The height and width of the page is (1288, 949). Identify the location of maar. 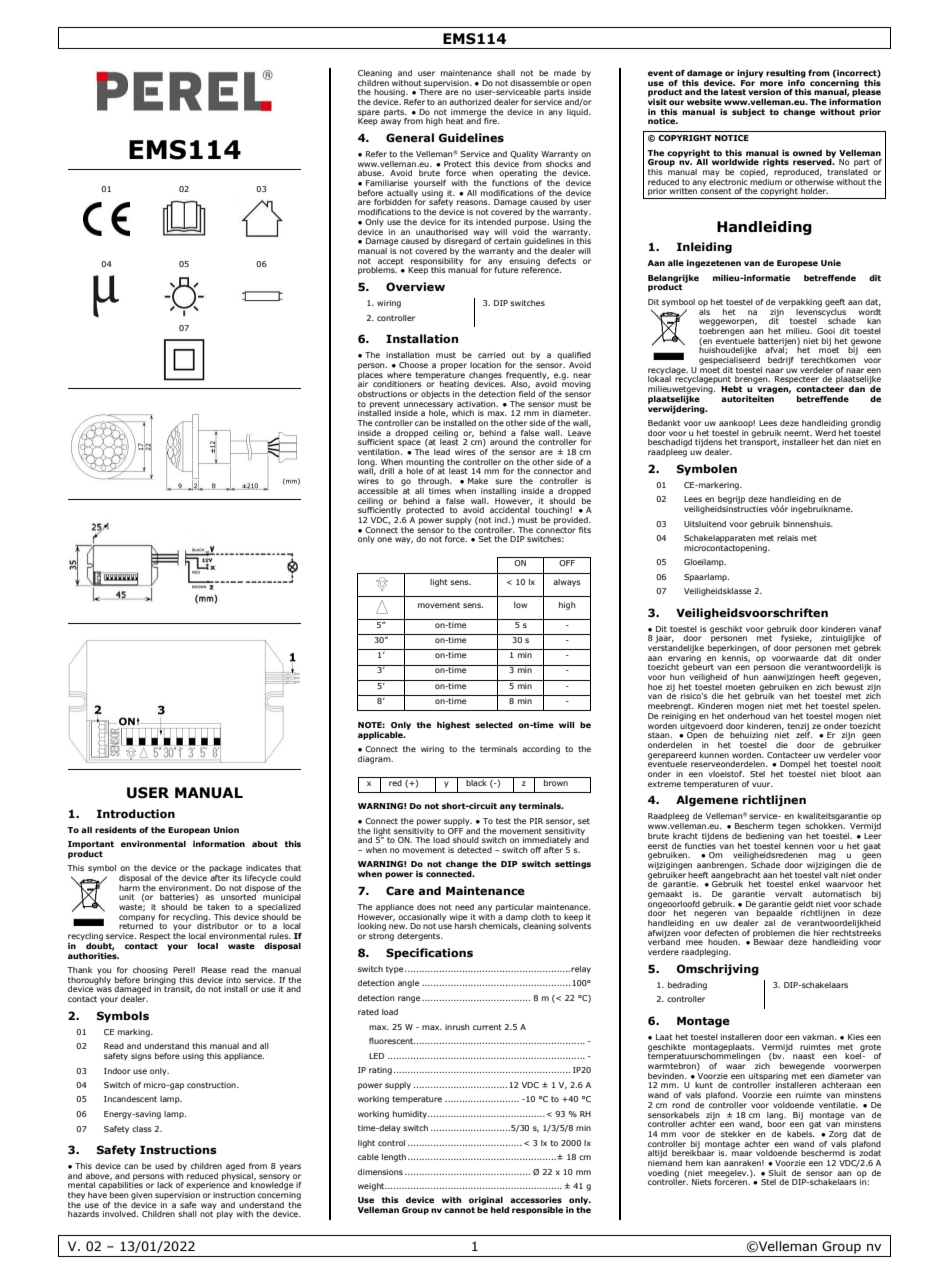
(742, 1153).
